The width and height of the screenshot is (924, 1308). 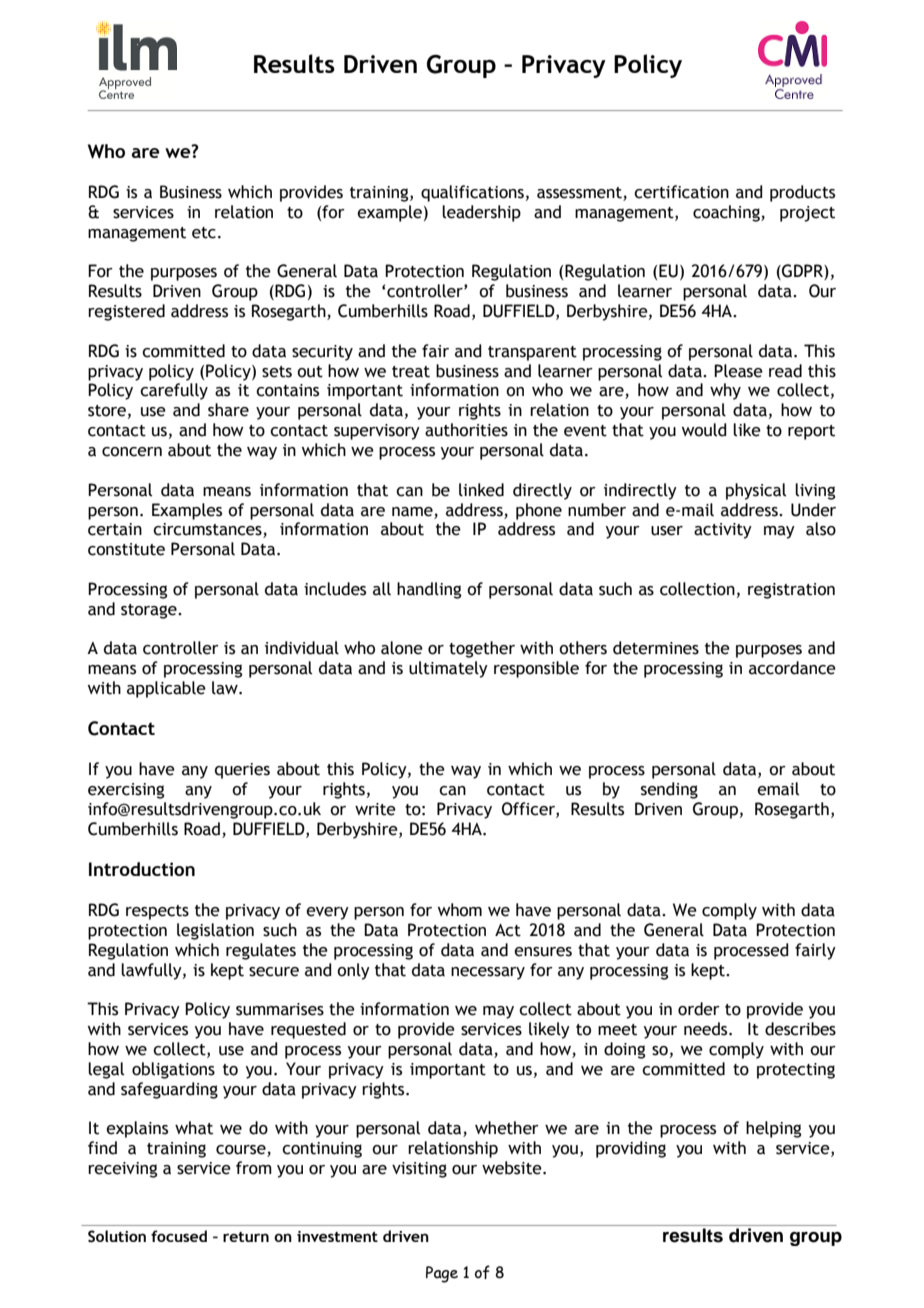 What do you see at coordinates (704, 430) in the screenshot?
I see `would` at bounding box center [704, 430].
